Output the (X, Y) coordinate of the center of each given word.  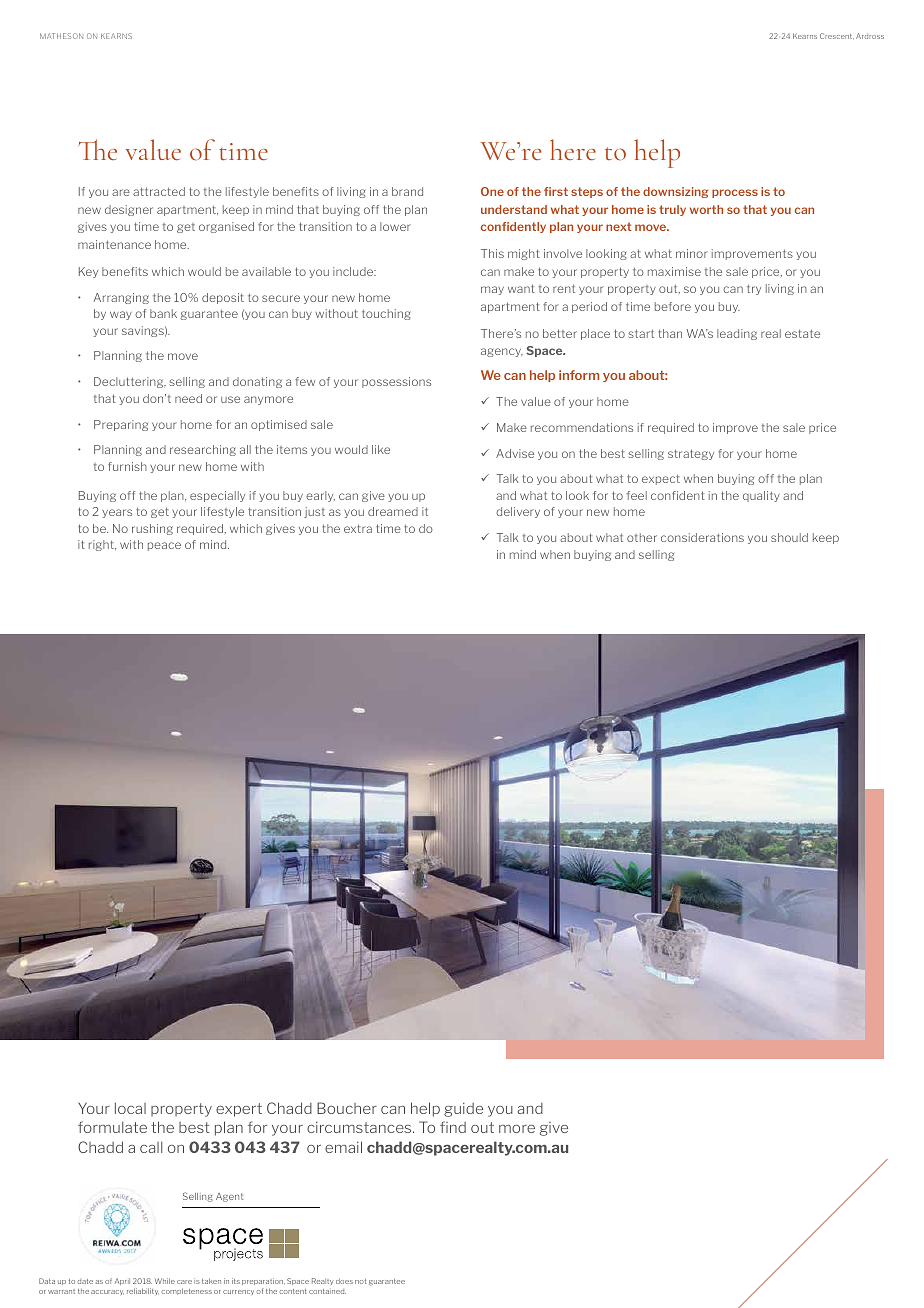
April (122, 1281)
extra (358, 528)
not (360, 1281)
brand (407, 191)
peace (164, 546)
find (453, 1127)
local (130, 1108)
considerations (702, 537)
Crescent (837, 36)
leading (737, 334)
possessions (396, 382)
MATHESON (61, 36)
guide (463, 1109)
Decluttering (130, 382)
